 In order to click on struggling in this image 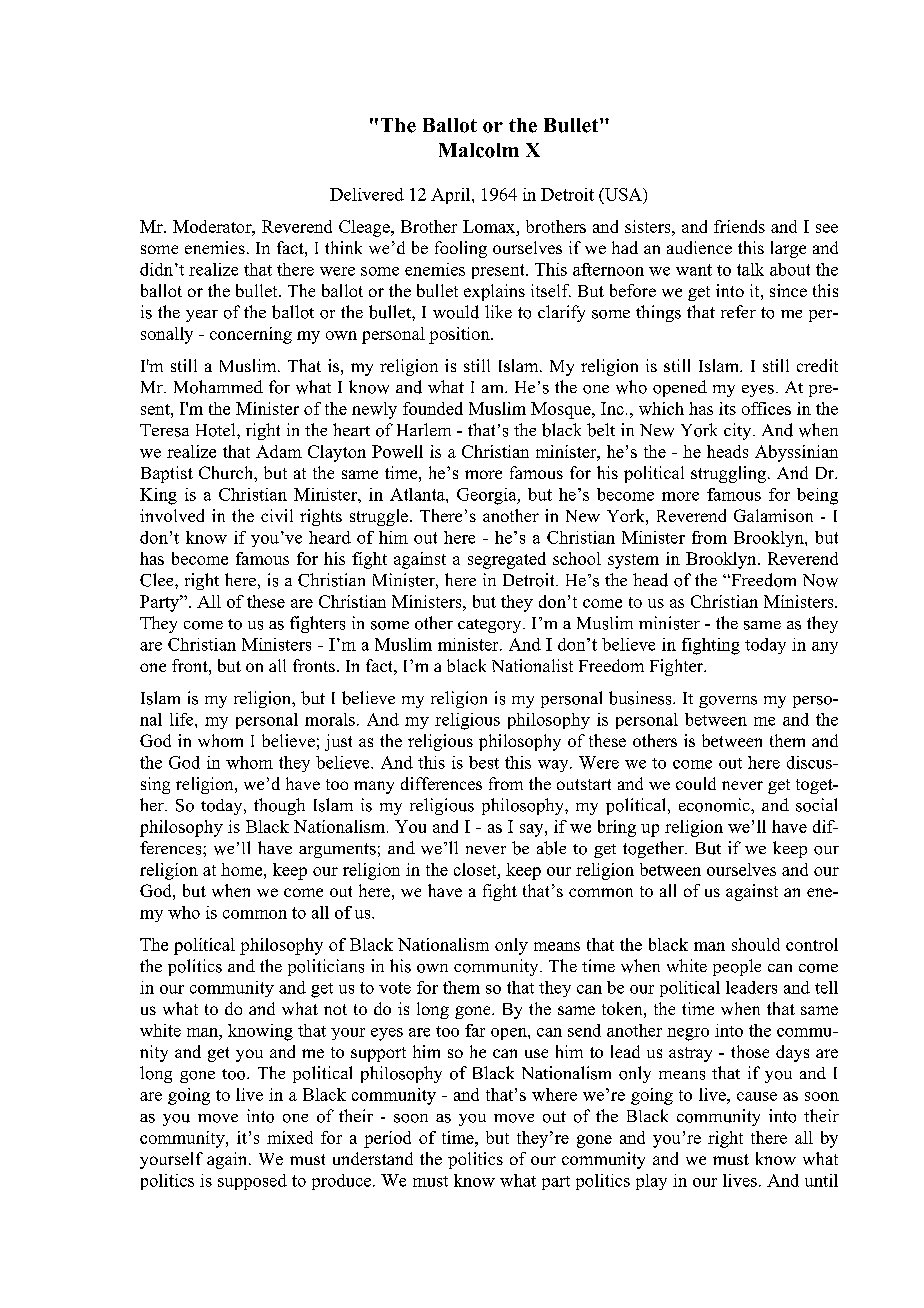, I will do `click(728, 474)`.
